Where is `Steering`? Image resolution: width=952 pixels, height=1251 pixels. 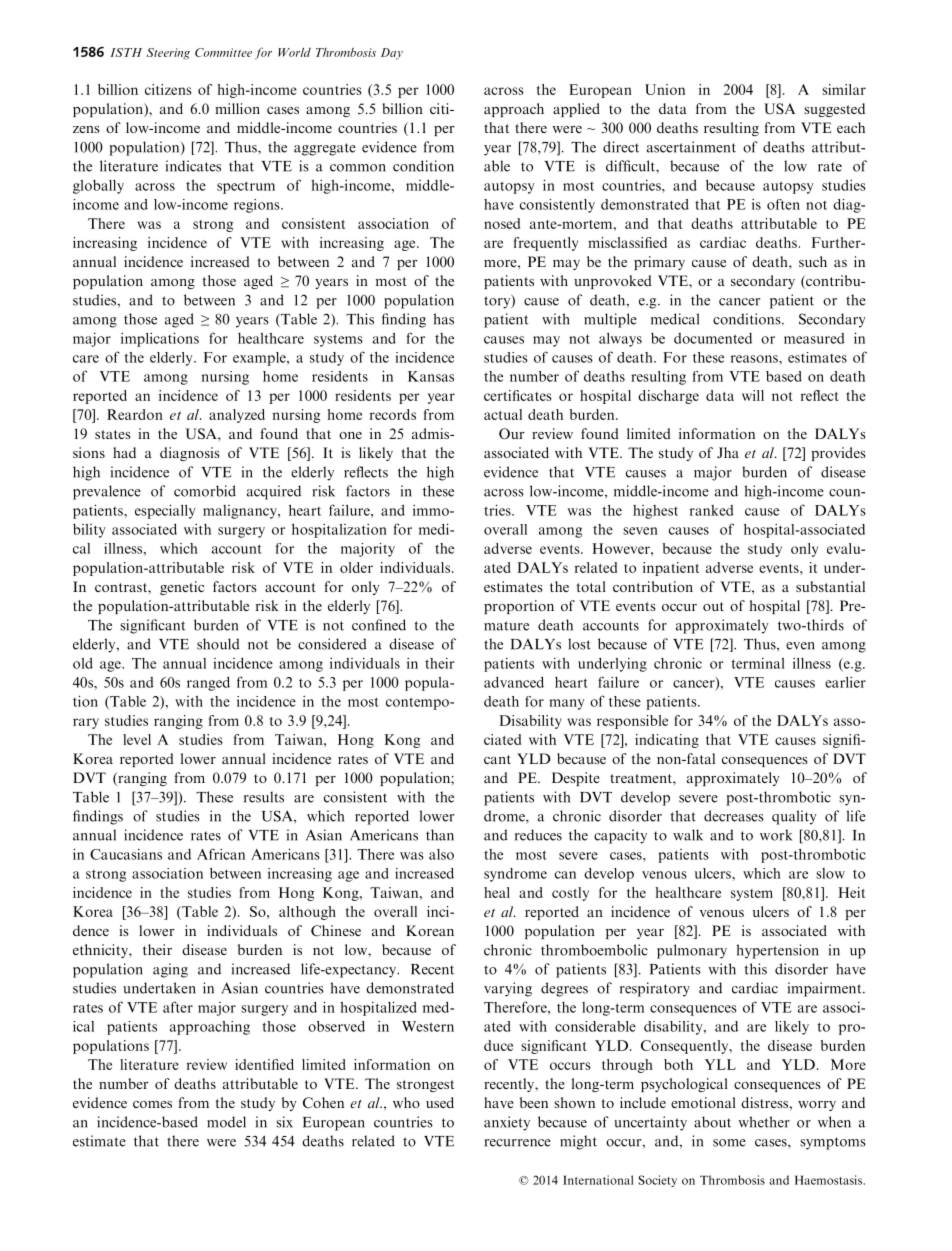 Steering is located at coordinates (168, 54).
